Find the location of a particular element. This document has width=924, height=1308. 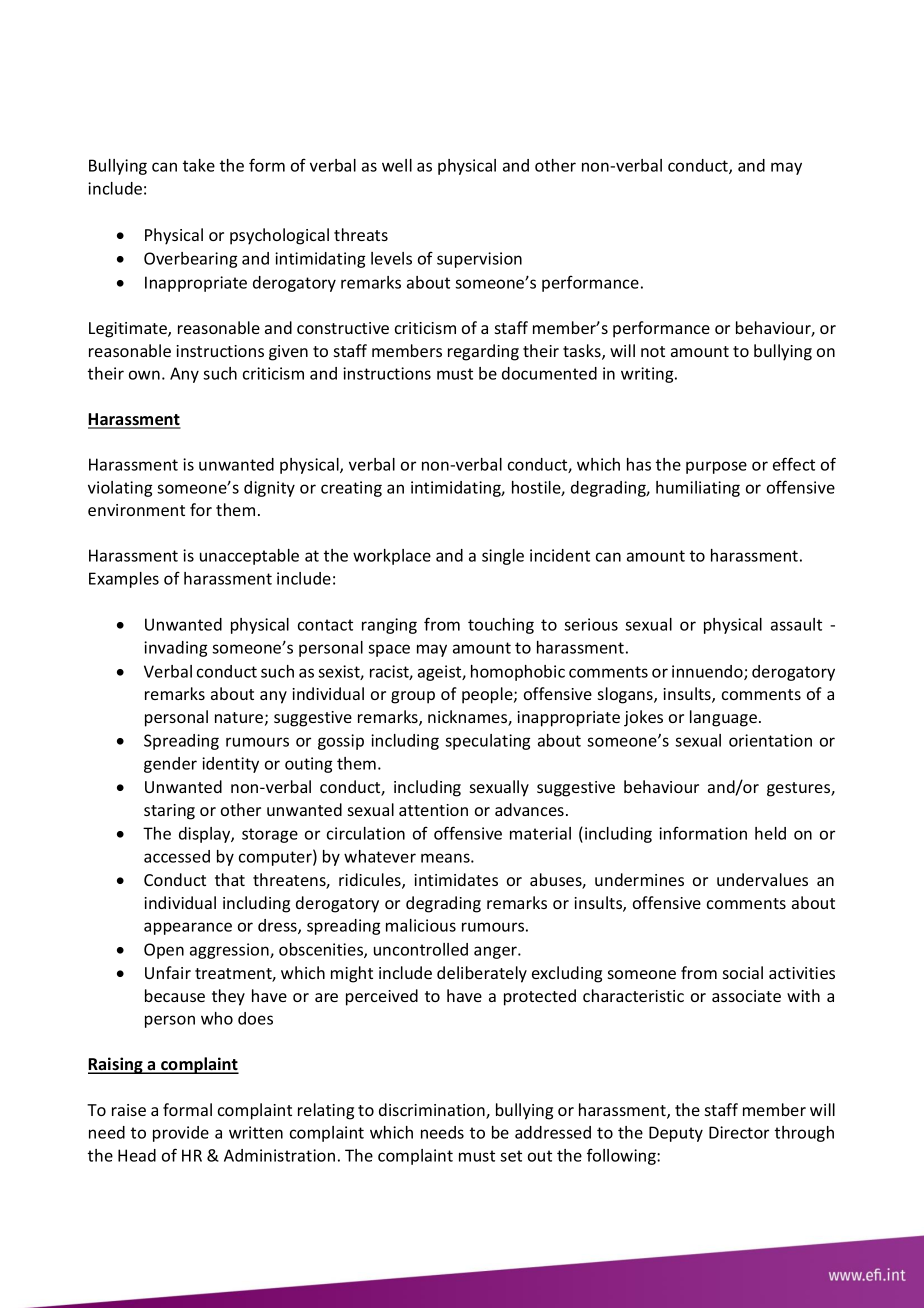

provide is located at coordinates (181, 1134).
